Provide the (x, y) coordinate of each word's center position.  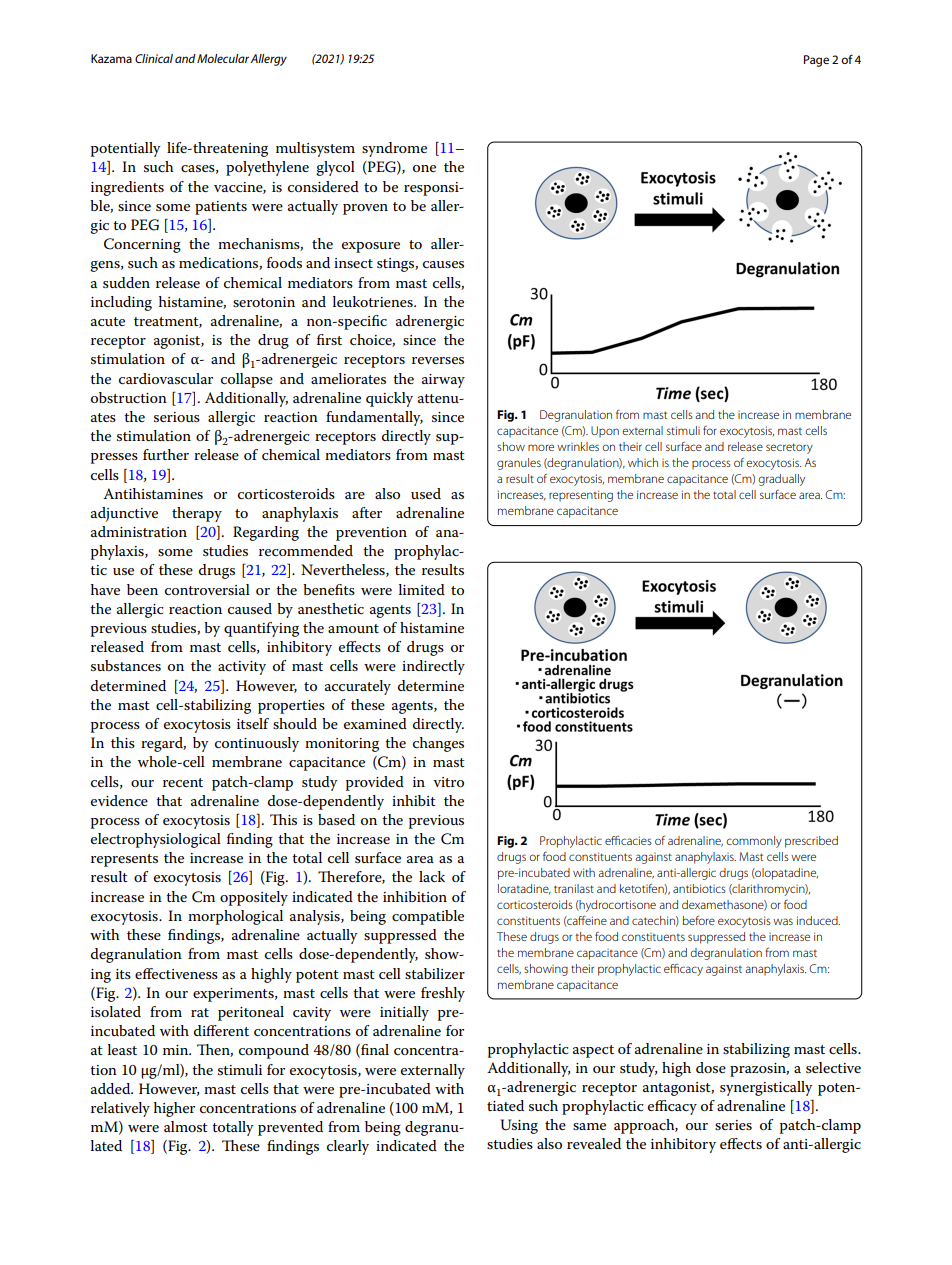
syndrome (394, 149)
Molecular (223, 58)
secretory (789, 448)
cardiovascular (166, 378)
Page (816, 61)
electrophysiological (156, 840)
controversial (207, 589)
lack (432, 876)
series (733, 1125)
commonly (754, 842)
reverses (438, 360)
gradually (781, 480)
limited (422, 589)
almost (186, 1126)
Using (519, 1126)
